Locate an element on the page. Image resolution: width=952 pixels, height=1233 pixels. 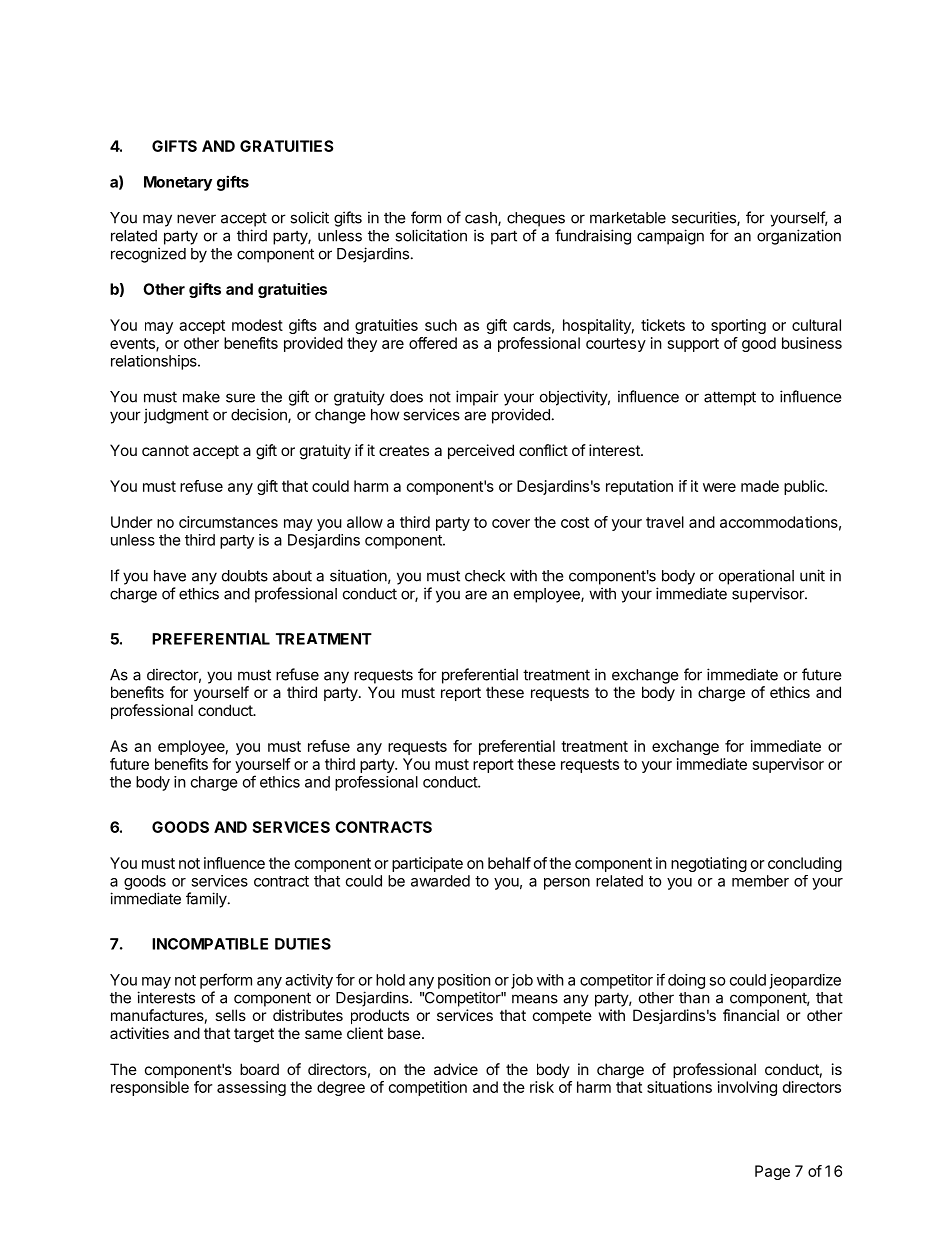
competition is located at coordinates (428, 1088).
